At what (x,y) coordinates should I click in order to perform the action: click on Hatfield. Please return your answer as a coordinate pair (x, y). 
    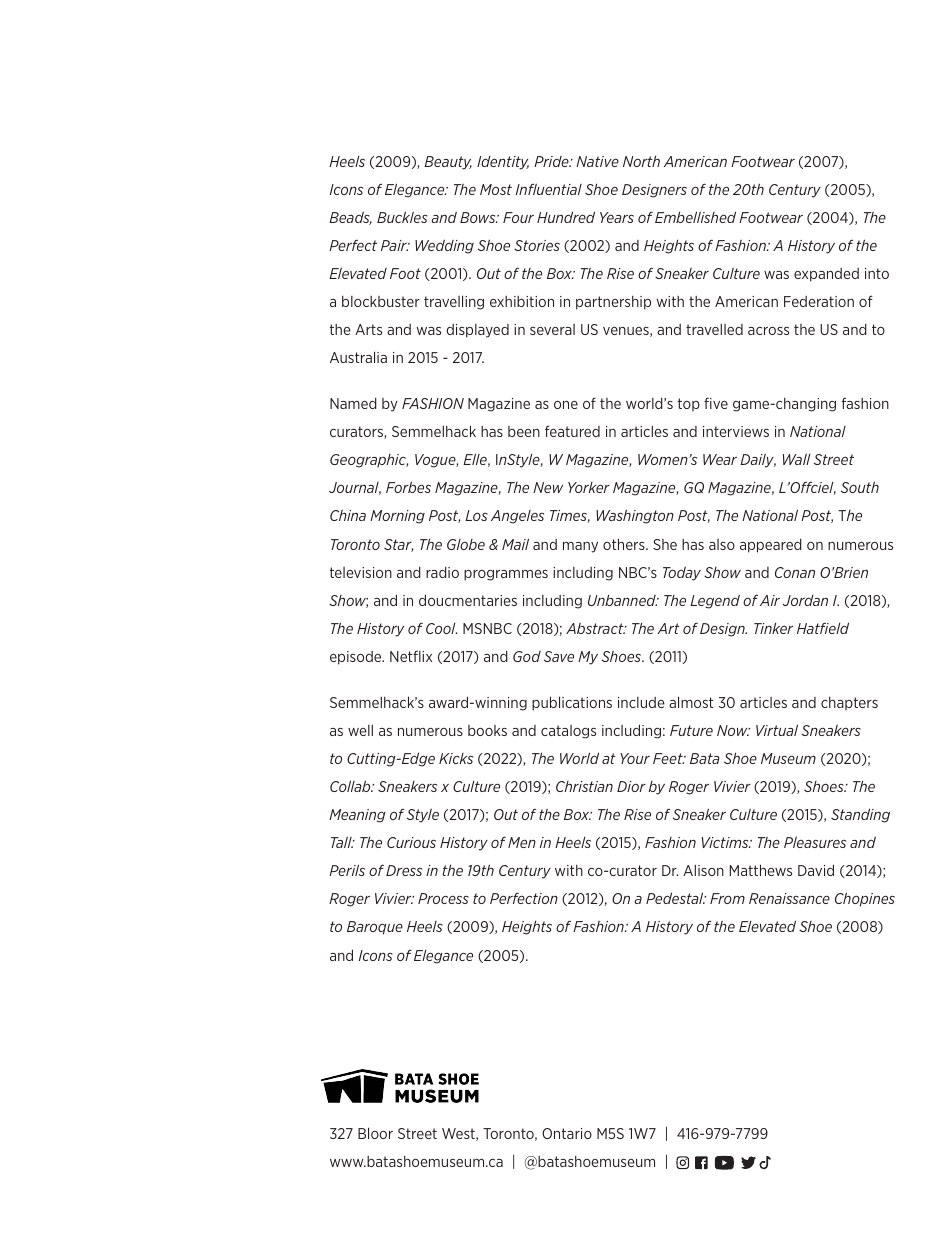
    Looking at the image, I should click on (823, 628).
